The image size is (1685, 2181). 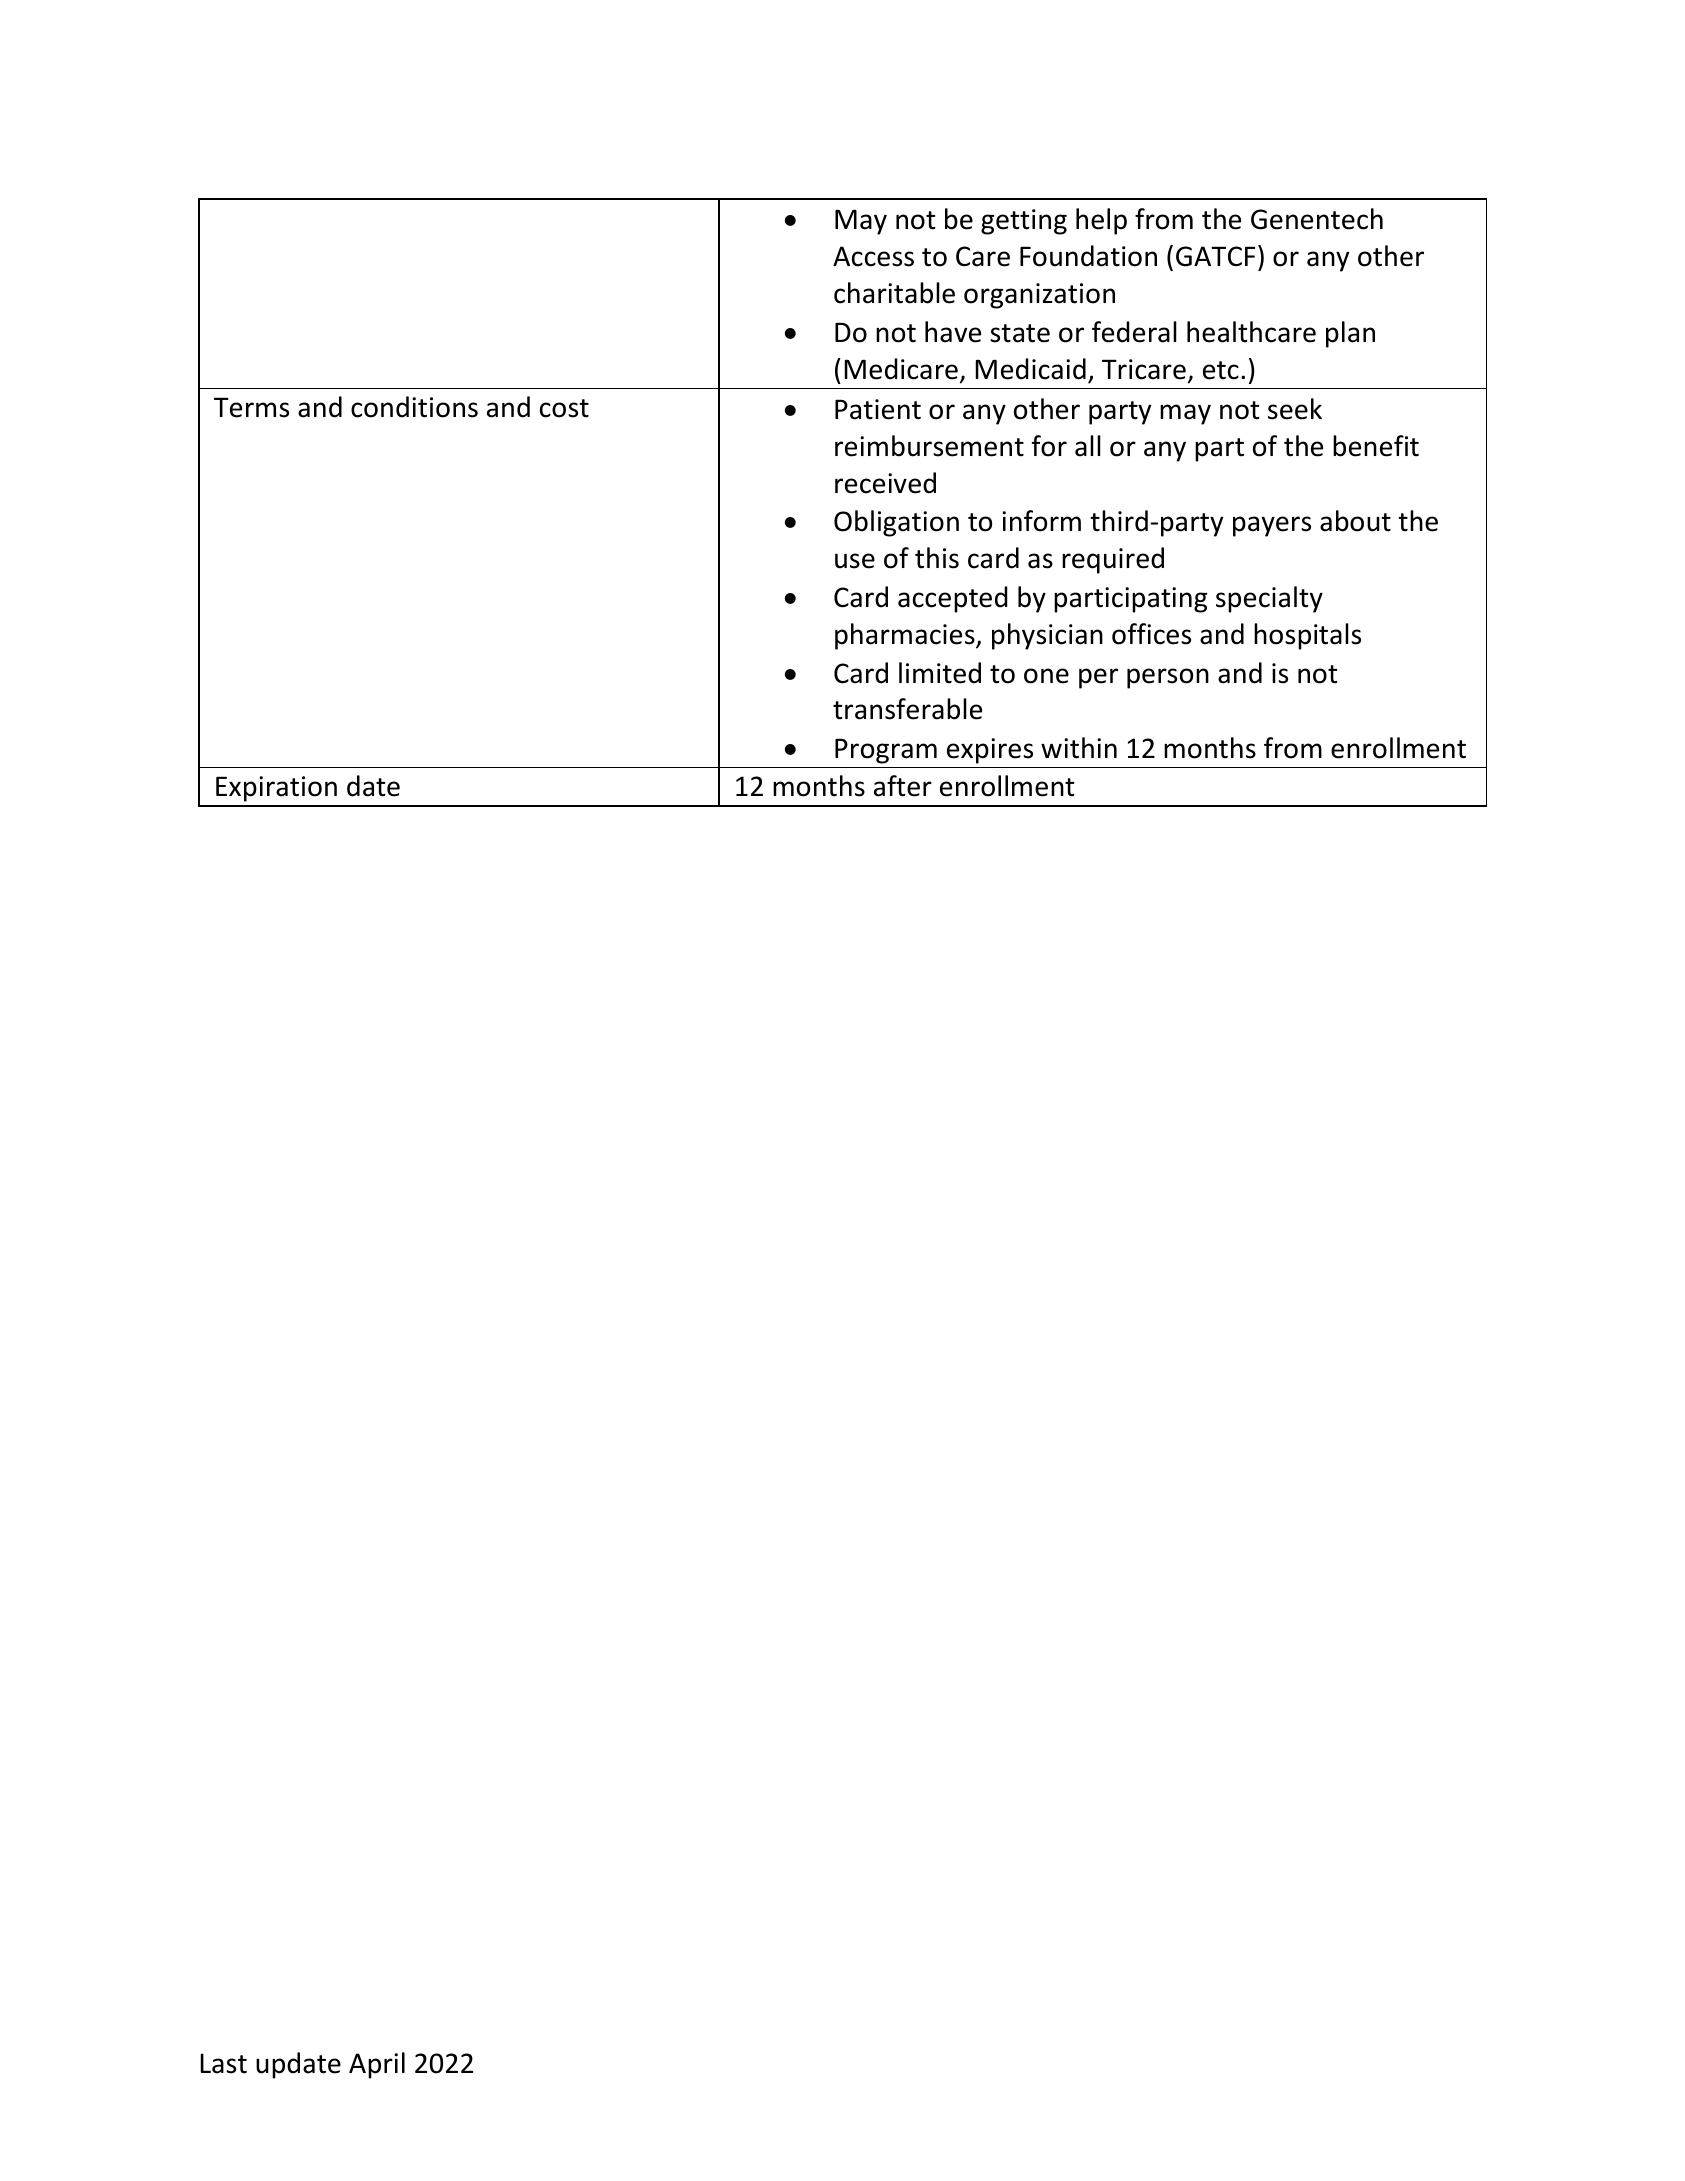 What do you see at coordinates (377, 2065) in the screenshot?
I see `April` at bounding box center [377, 2065].
